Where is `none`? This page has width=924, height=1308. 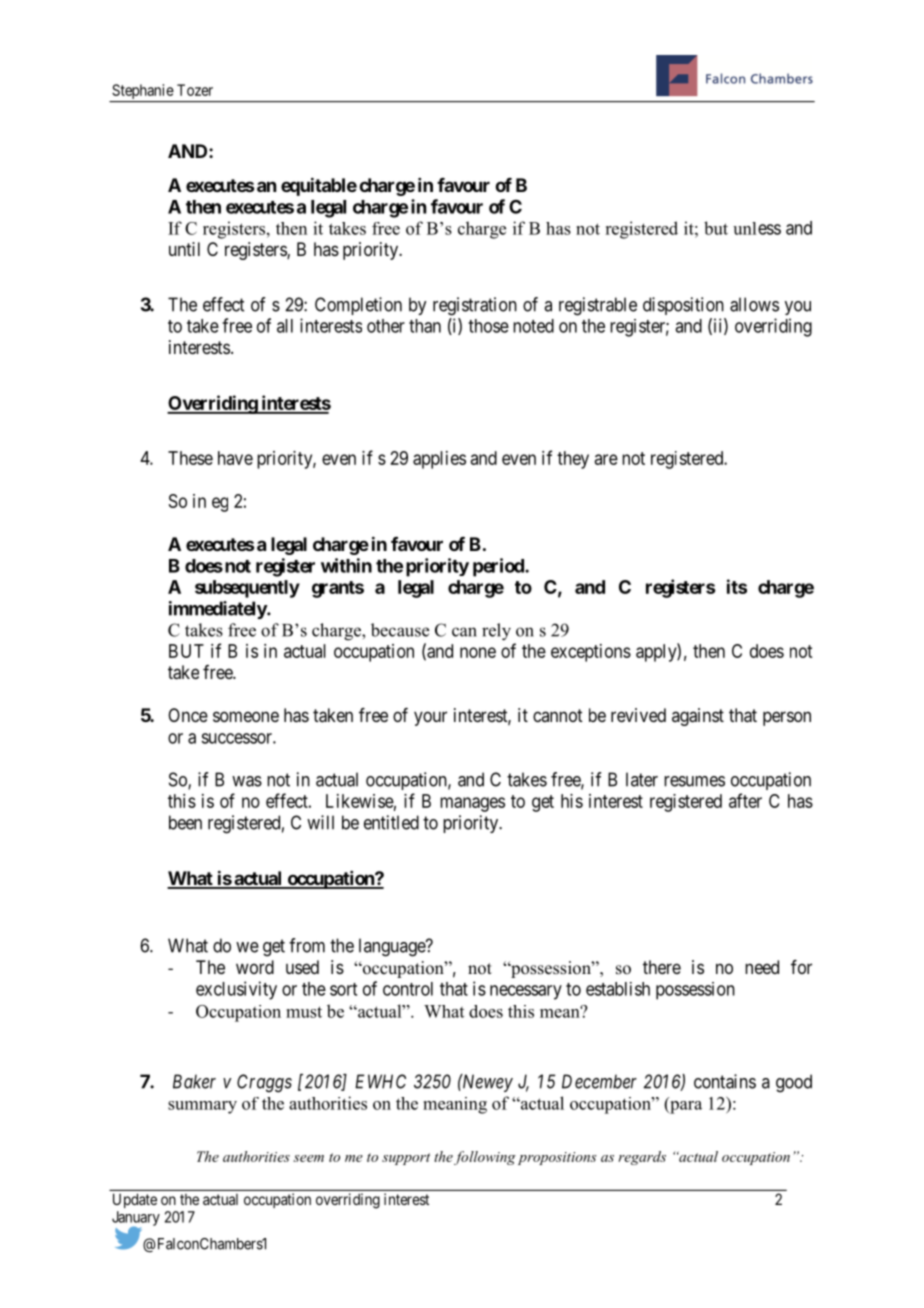 none is located at coordinates (478, 652).
